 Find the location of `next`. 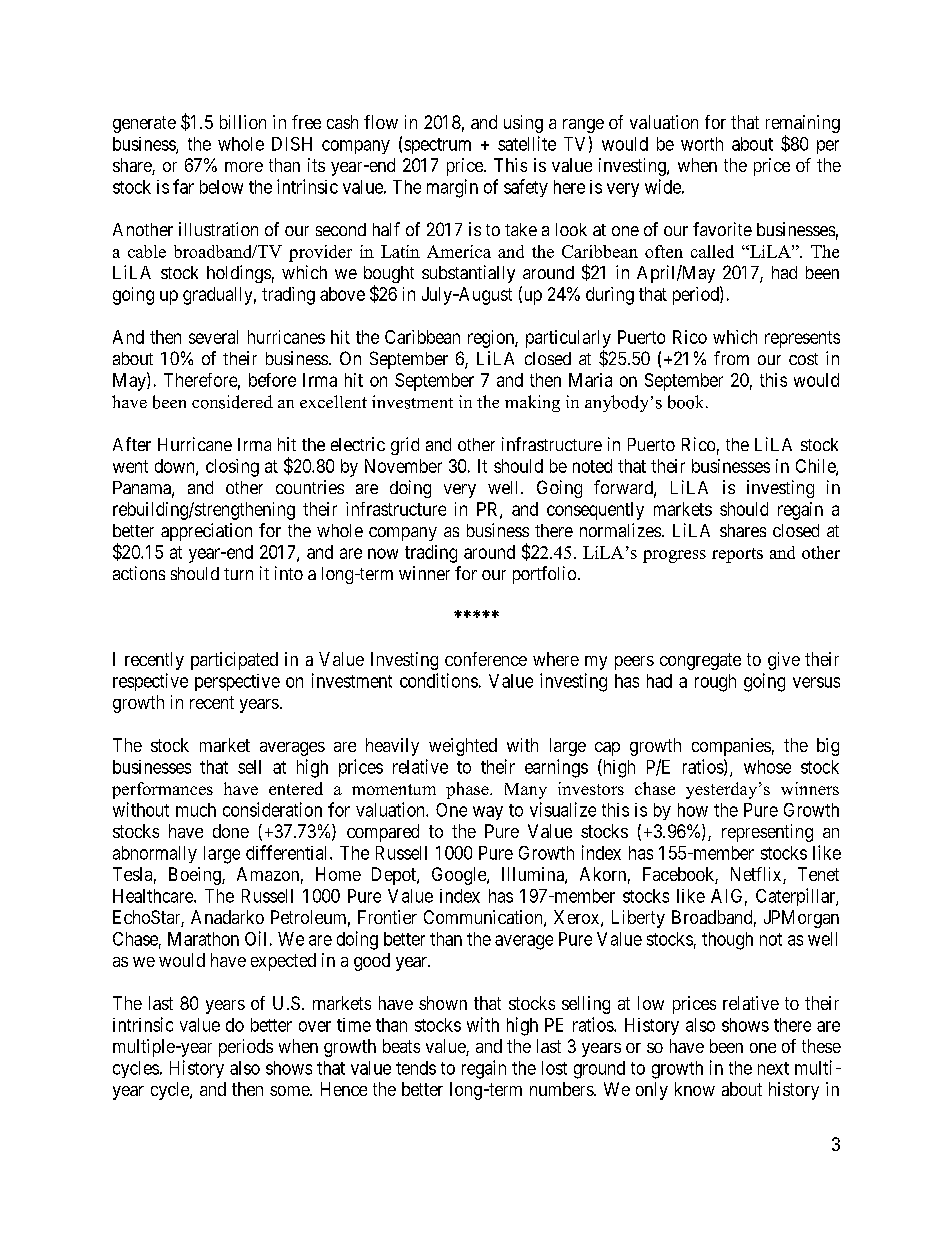

next is located at coordinates (773, 1068).
